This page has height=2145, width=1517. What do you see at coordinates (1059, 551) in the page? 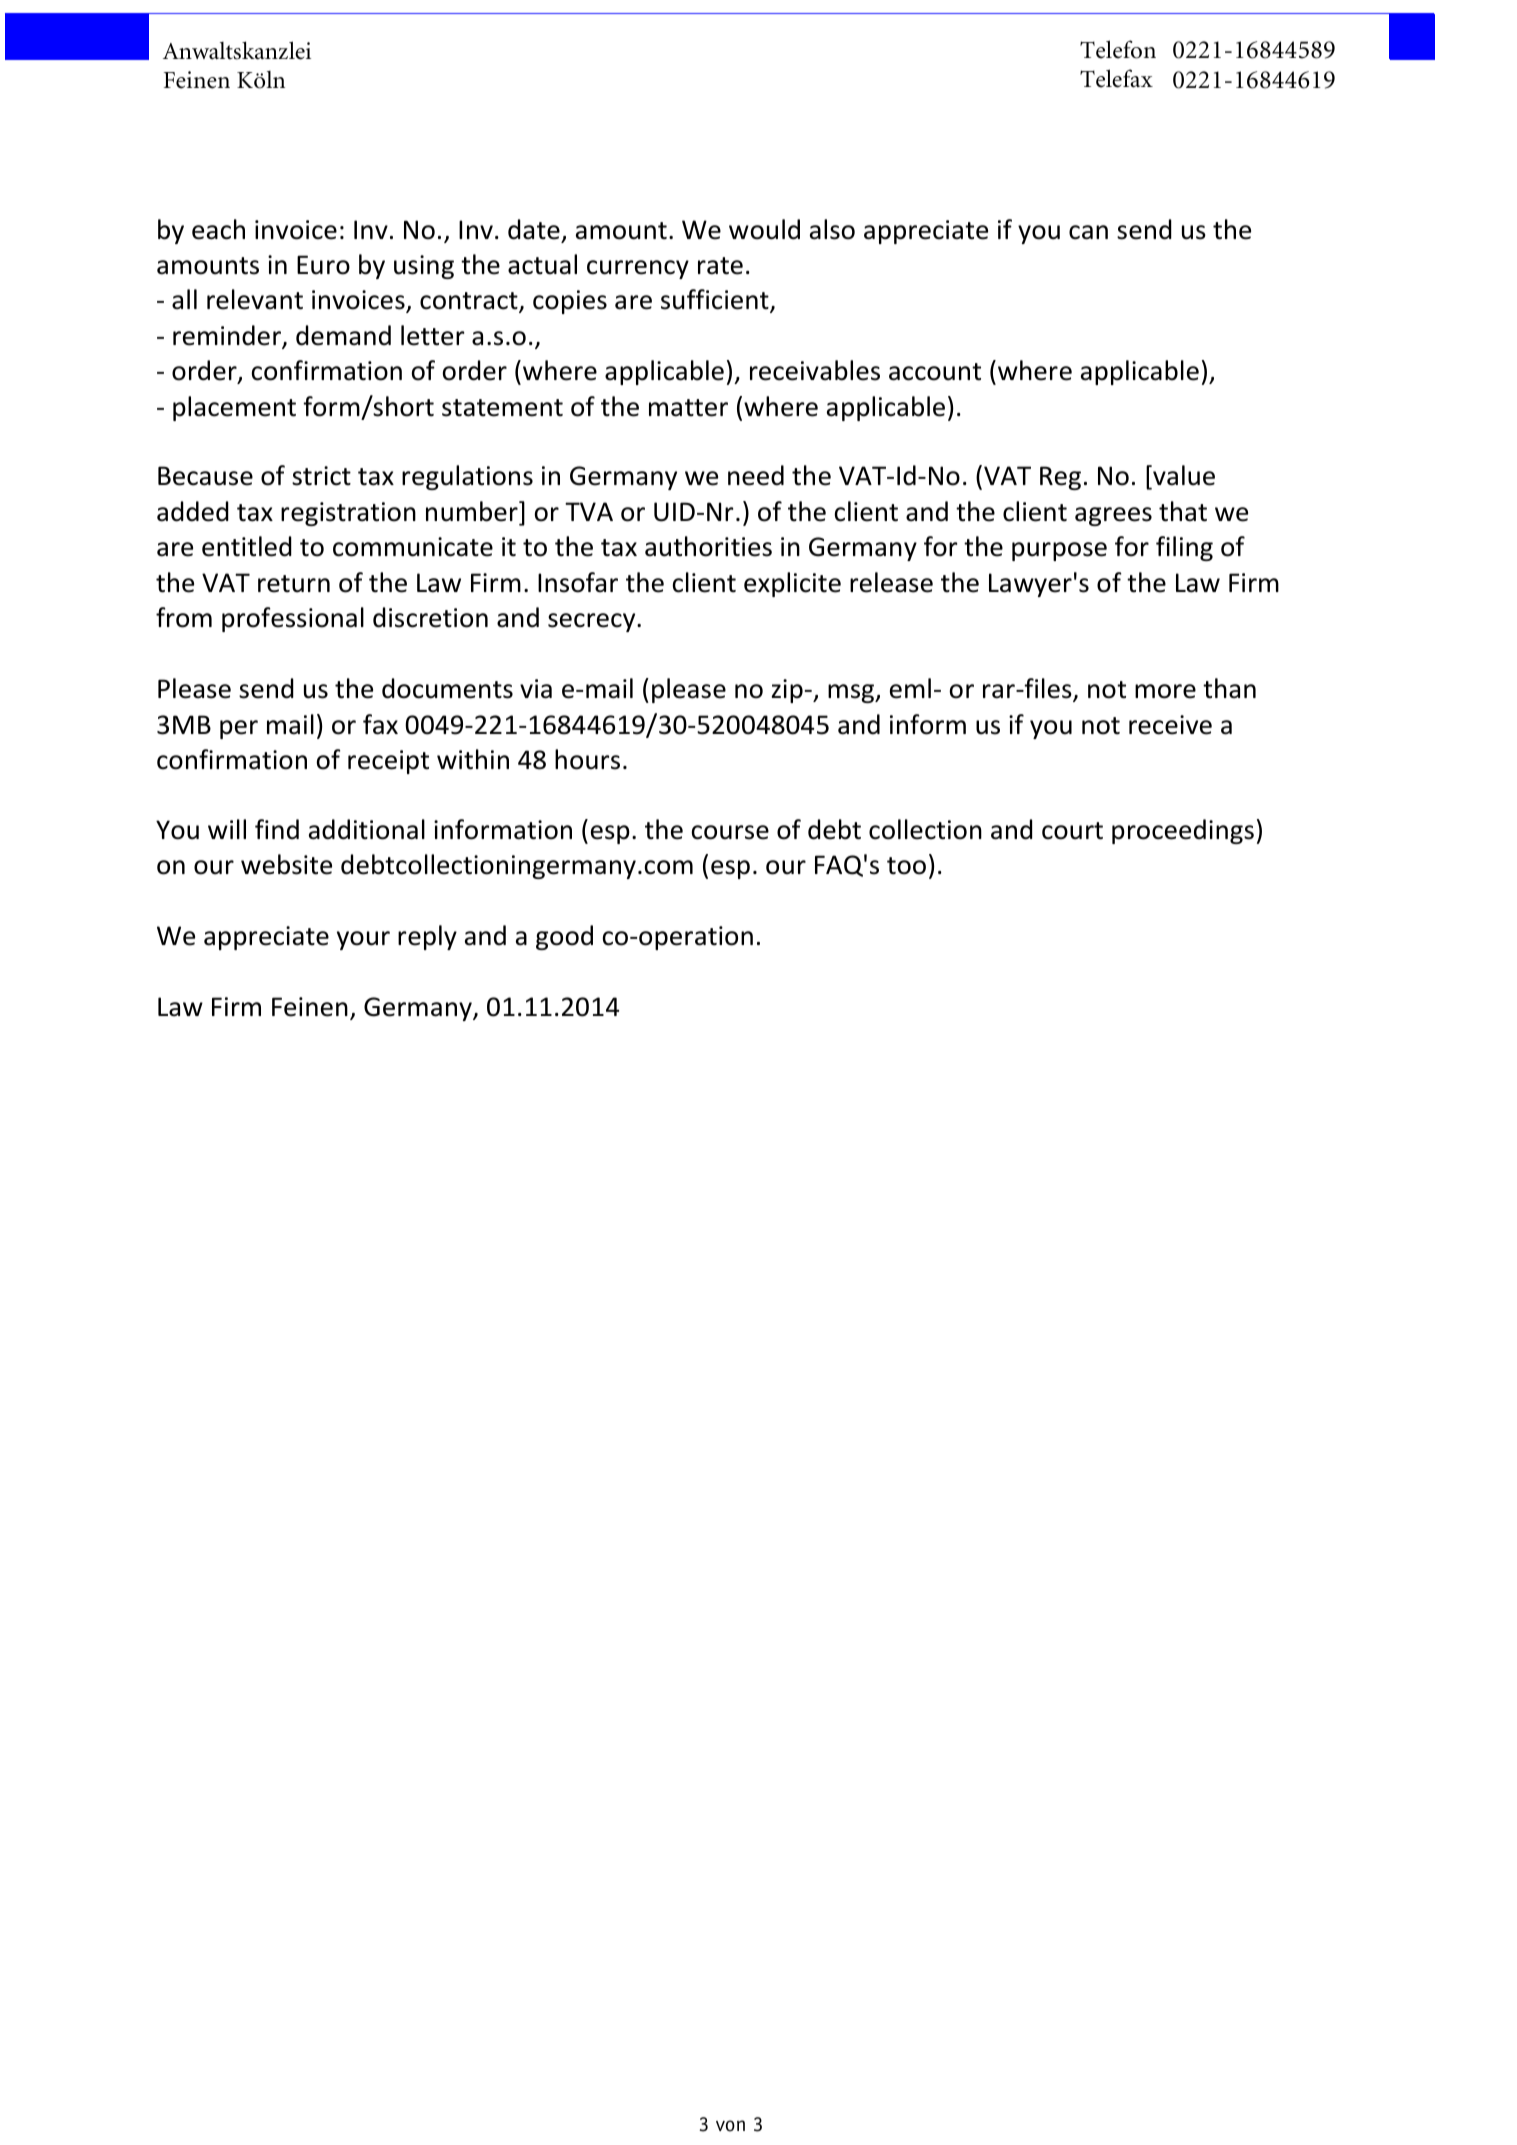
I see `purpose` at bounding box center [1059, 551].
